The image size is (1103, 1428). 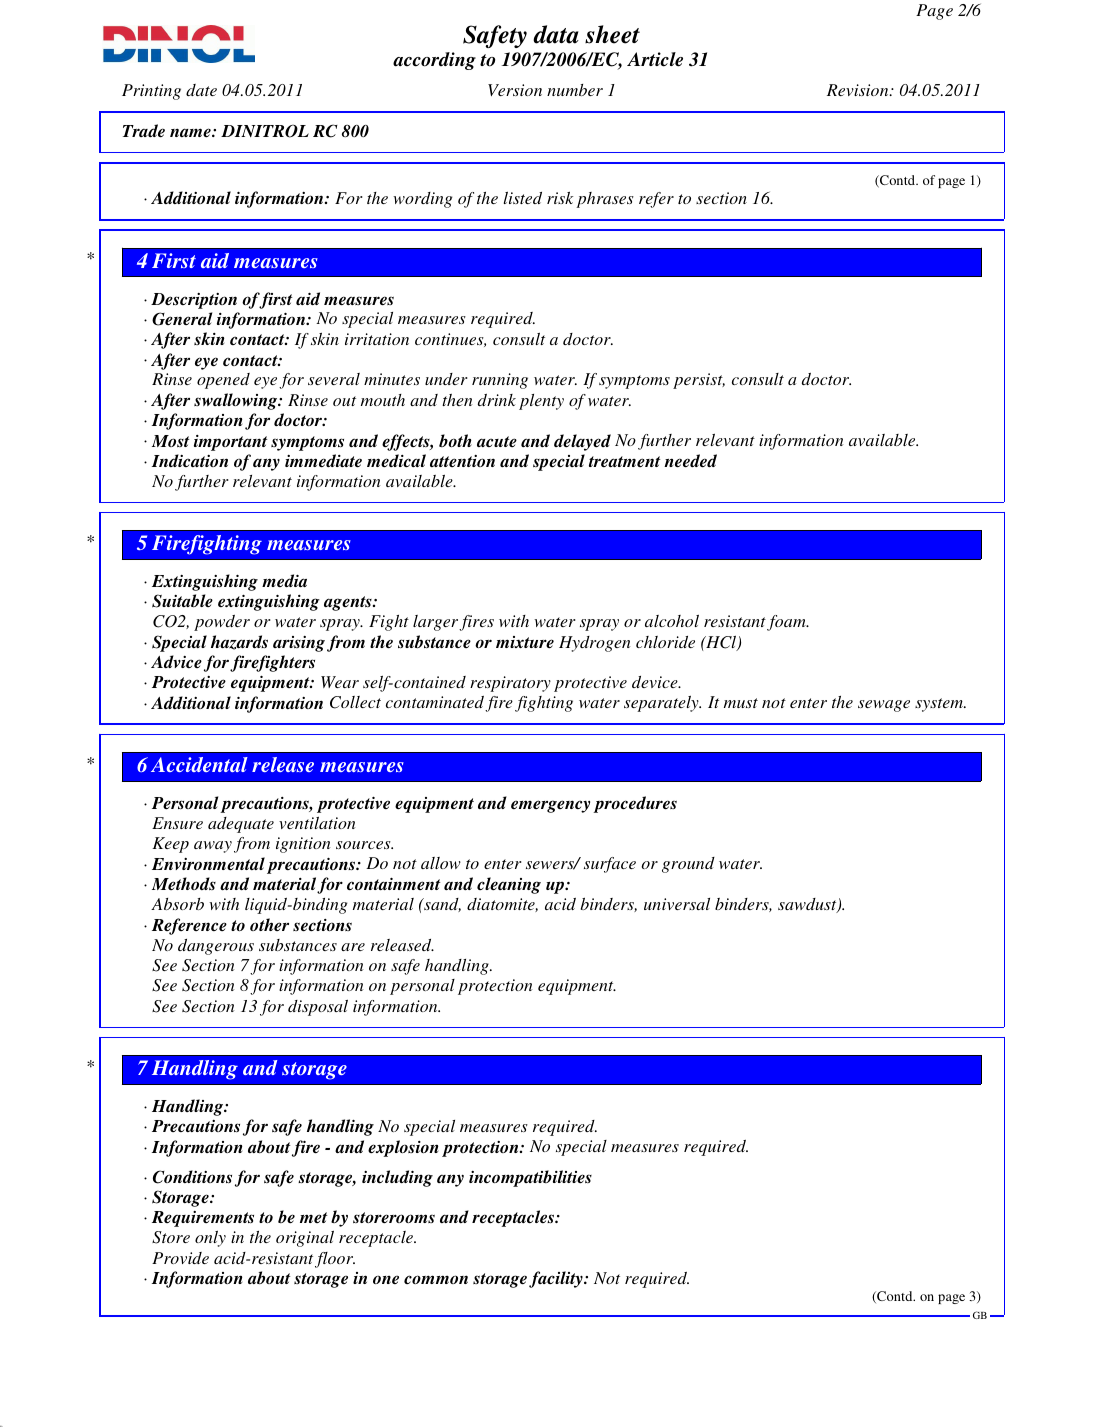 What do you see at coordinates (690, 461) in the screenshot?
I see `needed` at bounding box center [690, 461].
